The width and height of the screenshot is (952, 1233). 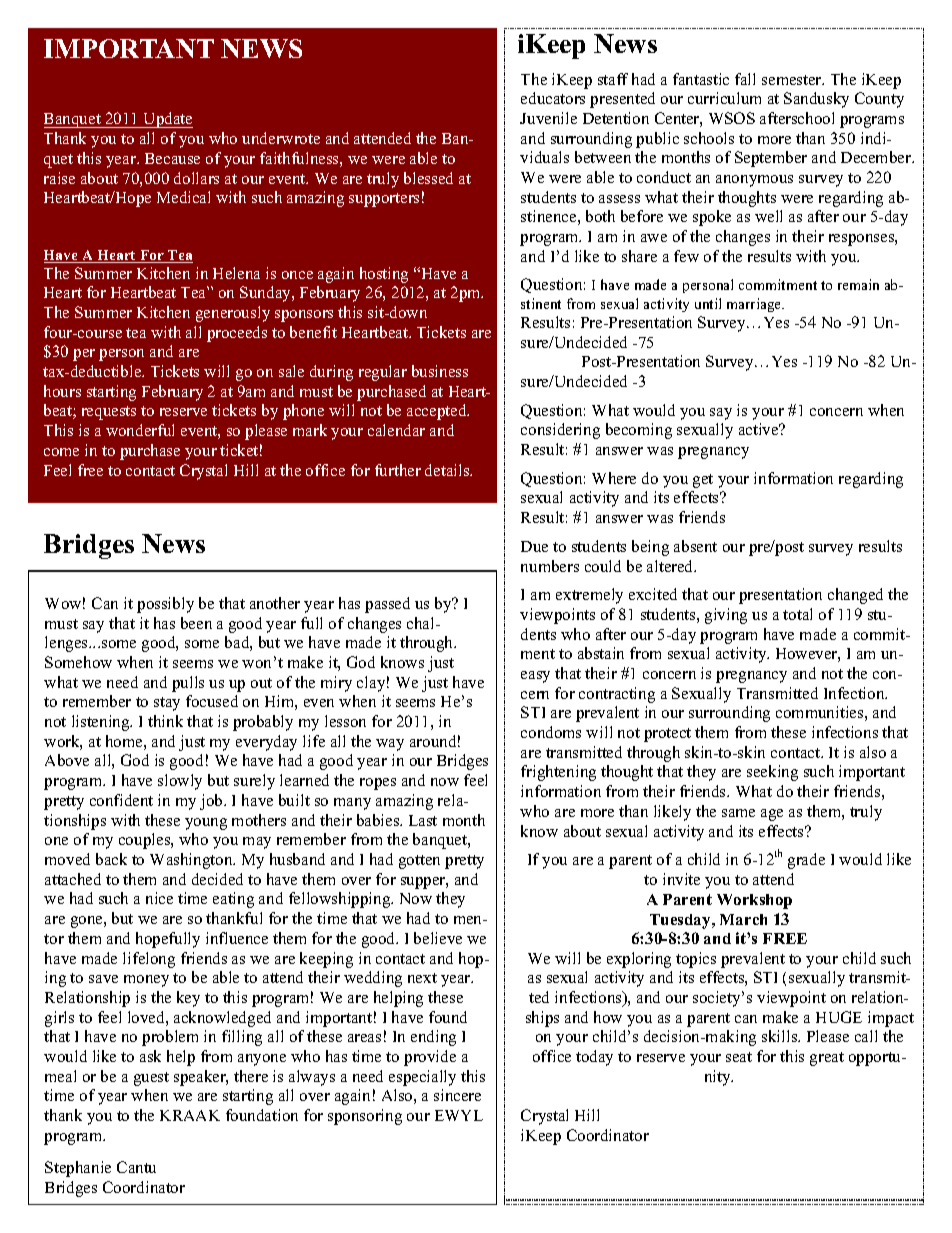 What do you see at coordinates (159, 898) in the screenshot?
I see `nice` at bounding box center [159, 898].
